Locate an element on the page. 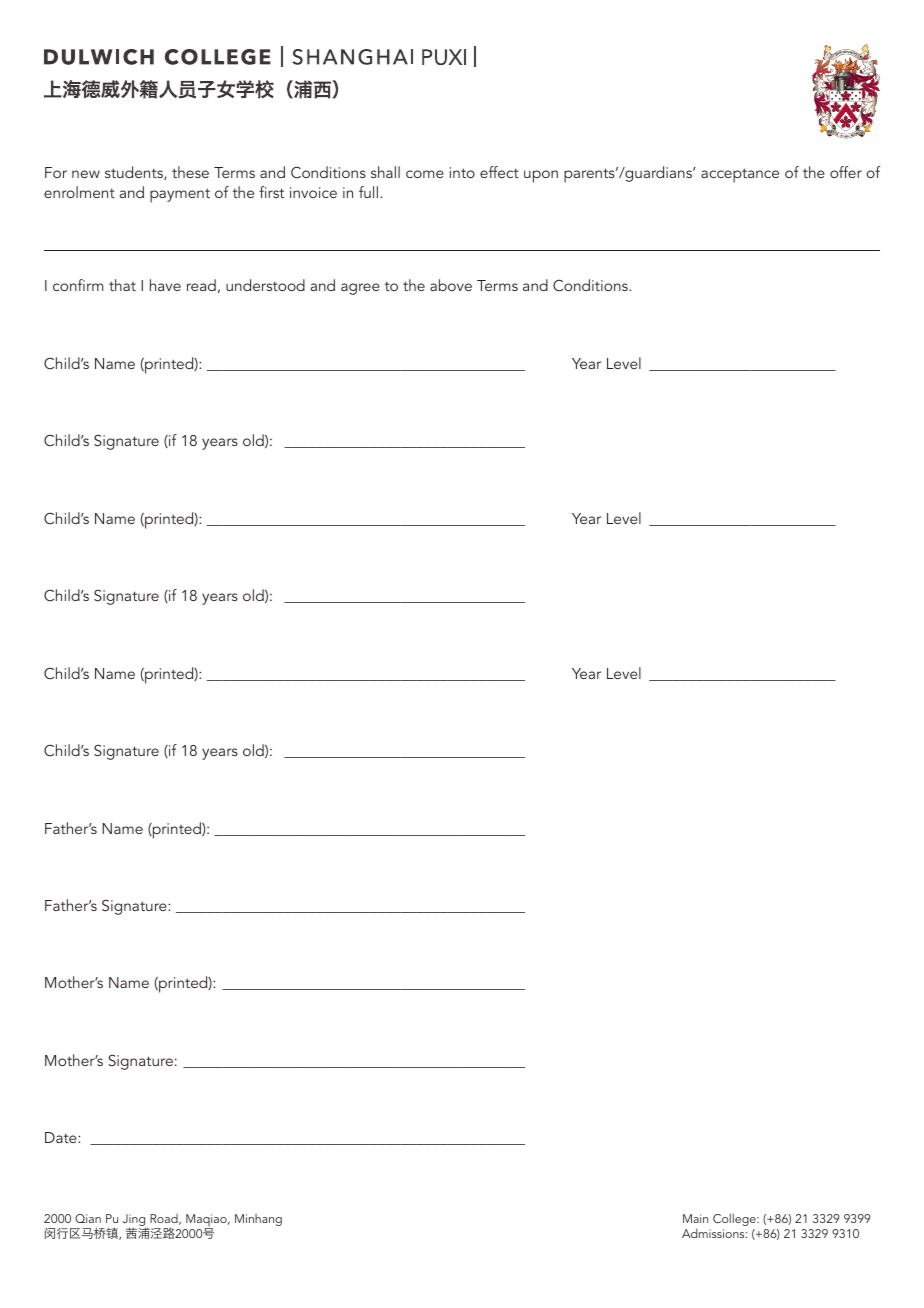 The width and height of the page is (924, 1308). acceptance is located at coordinates (740, 175).
